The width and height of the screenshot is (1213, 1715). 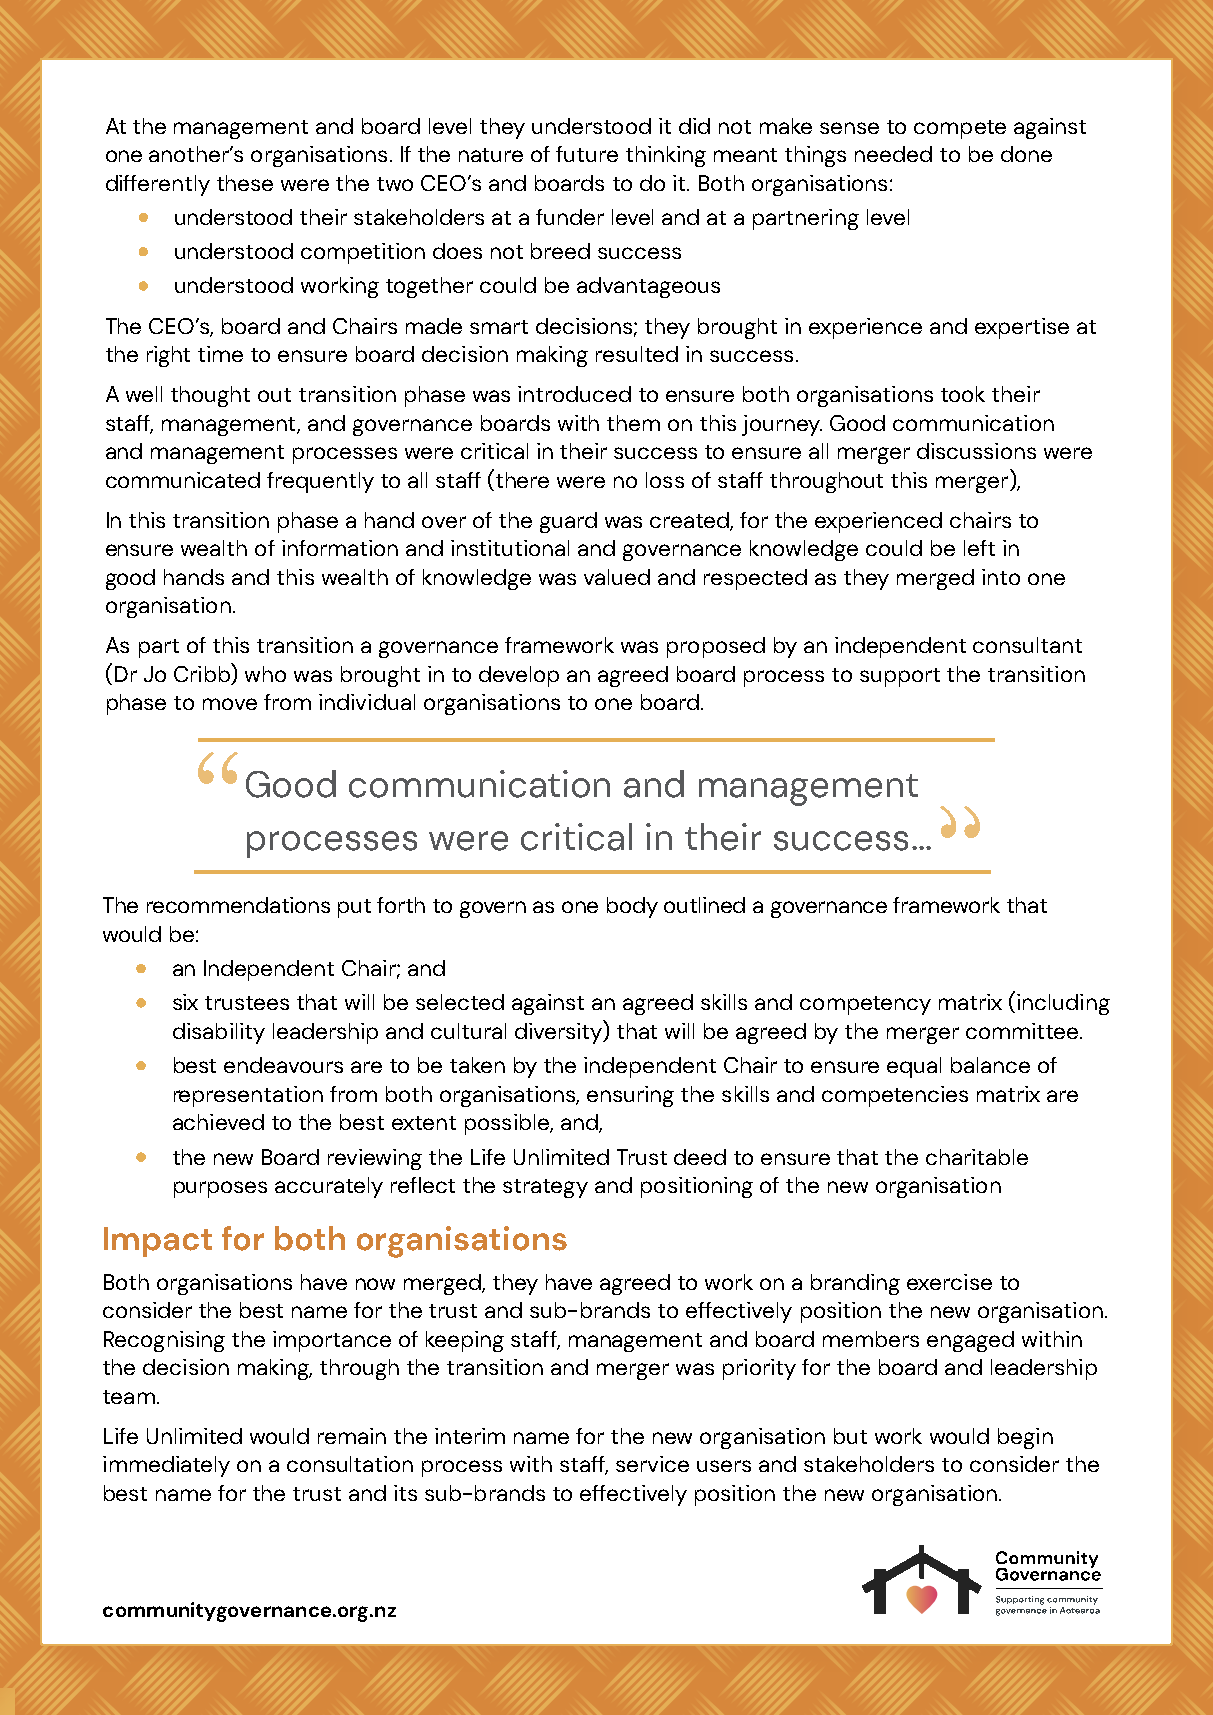 I want to click on communicated, so click(x=183, y=480).
